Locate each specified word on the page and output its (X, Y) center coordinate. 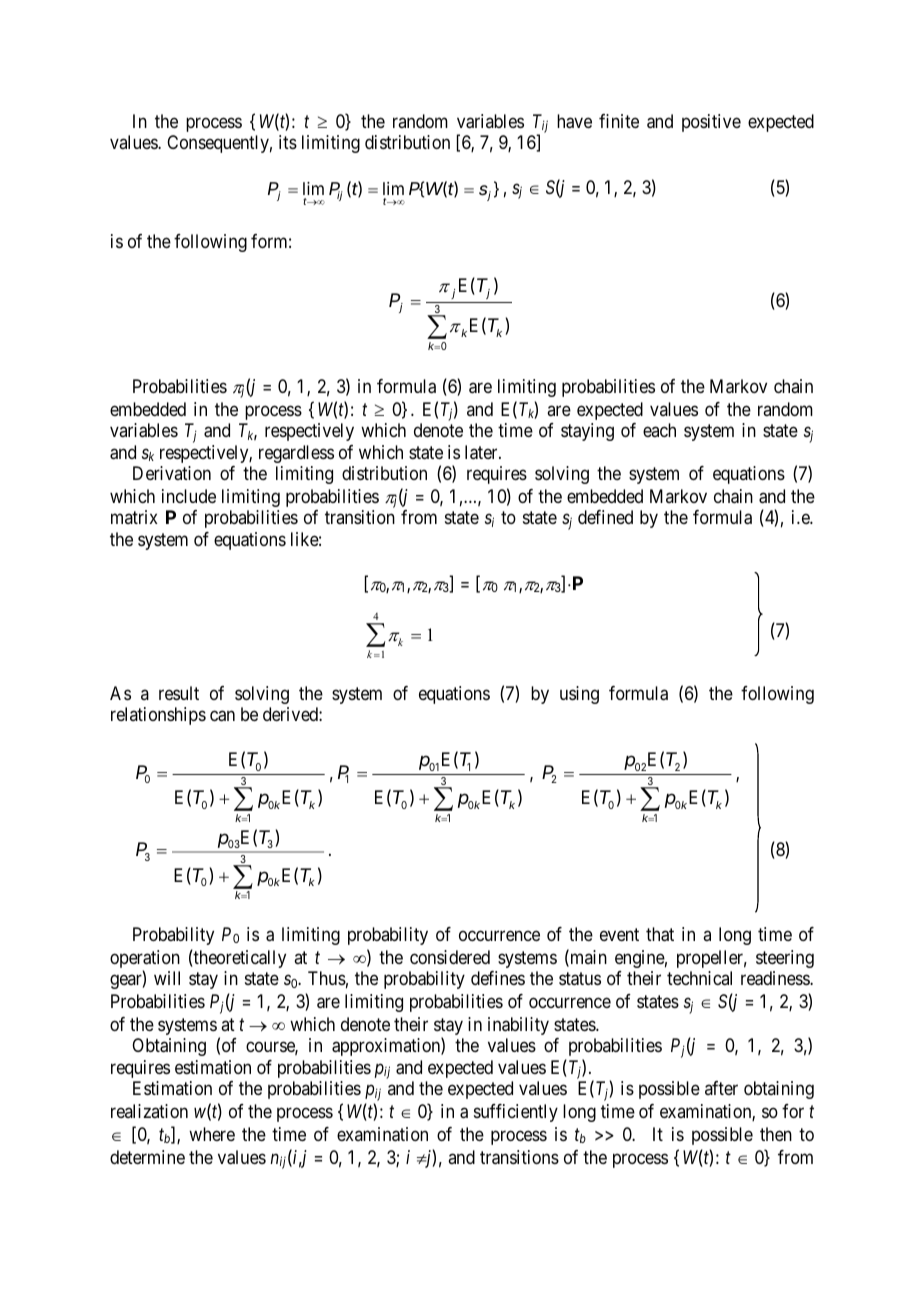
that (660, 934)
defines (498, 978)
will (167, 978)
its (288, 142)
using (579, 695)
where (212, 1134)
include (189, 496)
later (482, 452)
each (659, 430)
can (222, 716)
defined (605, 517)
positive (711, 123)
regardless (296, 454)
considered (450, 957)
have (574, 121)
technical (699, 978)
